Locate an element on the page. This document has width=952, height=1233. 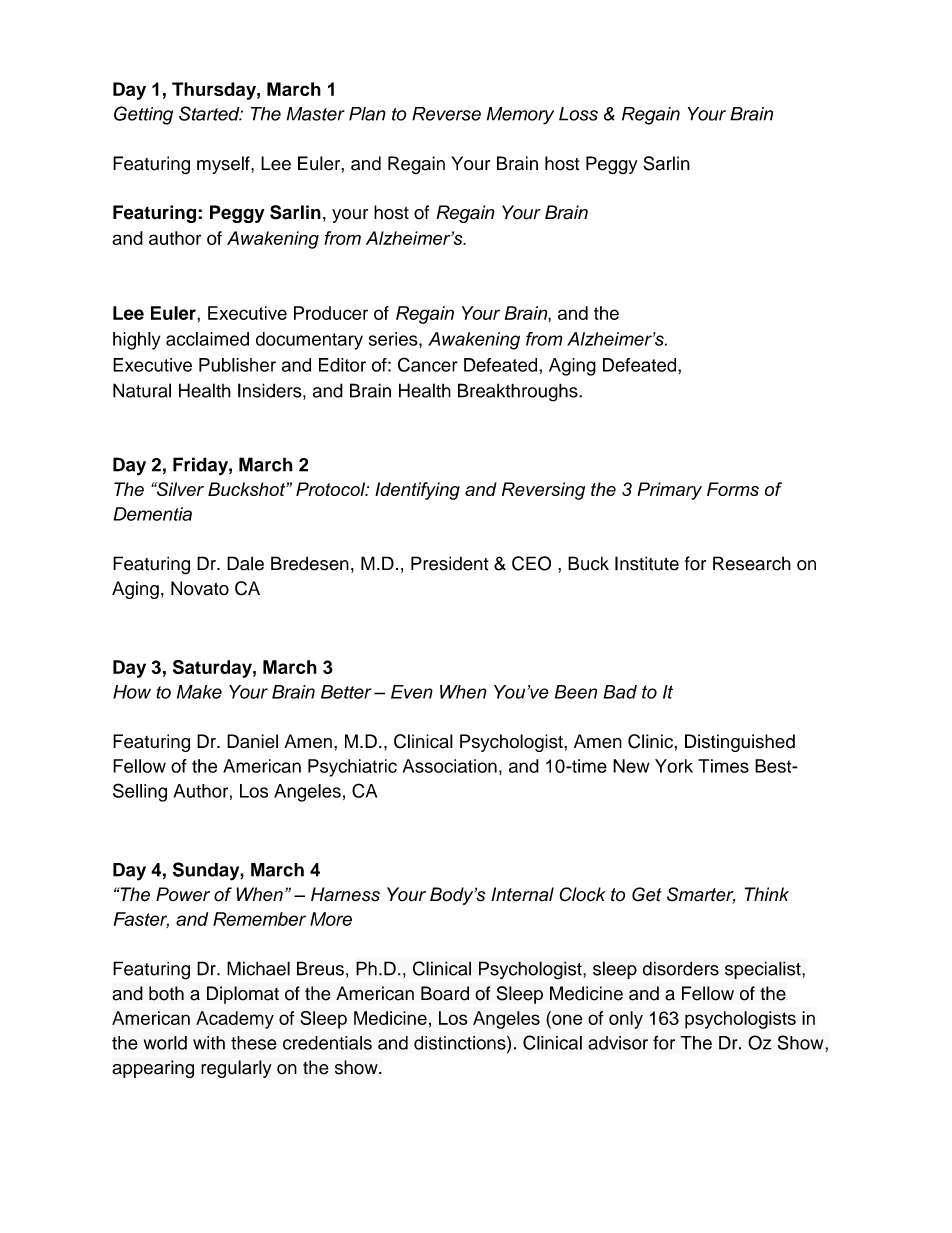
Association is located at coordinates (450, 766).
